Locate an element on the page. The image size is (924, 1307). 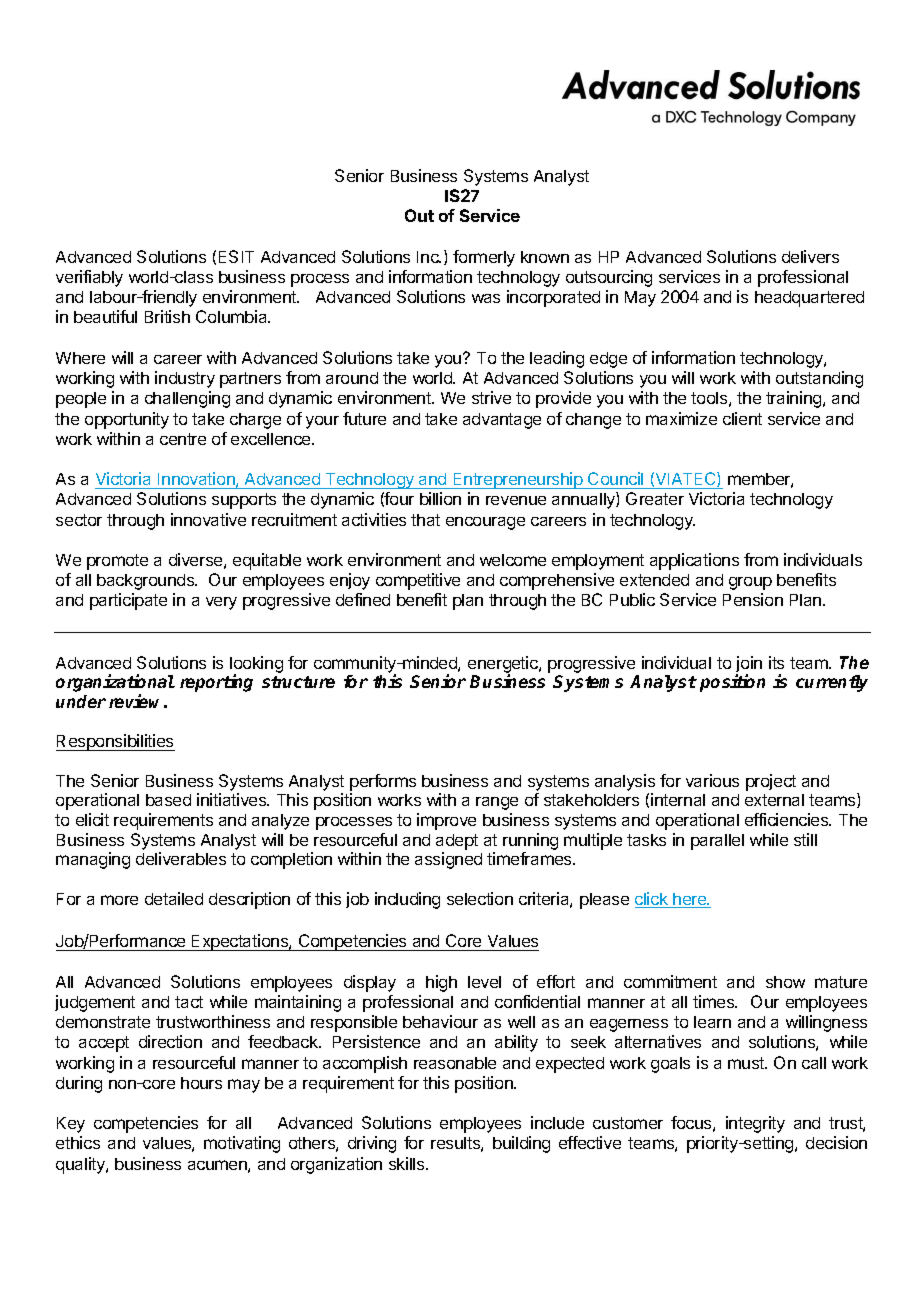
was is located at coordinates (486, 298).
